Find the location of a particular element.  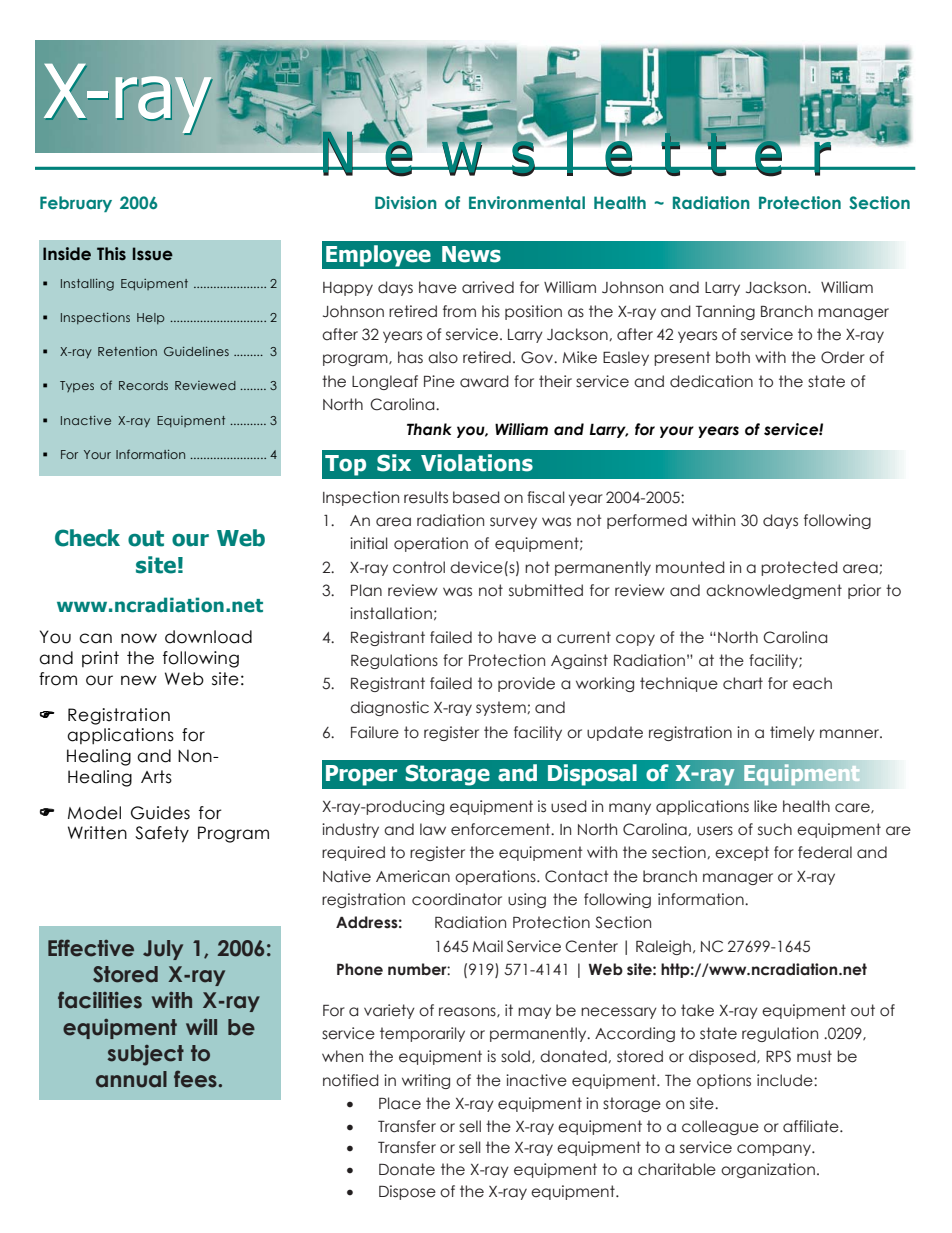

coordinator is located at coordinates (457, 899).
